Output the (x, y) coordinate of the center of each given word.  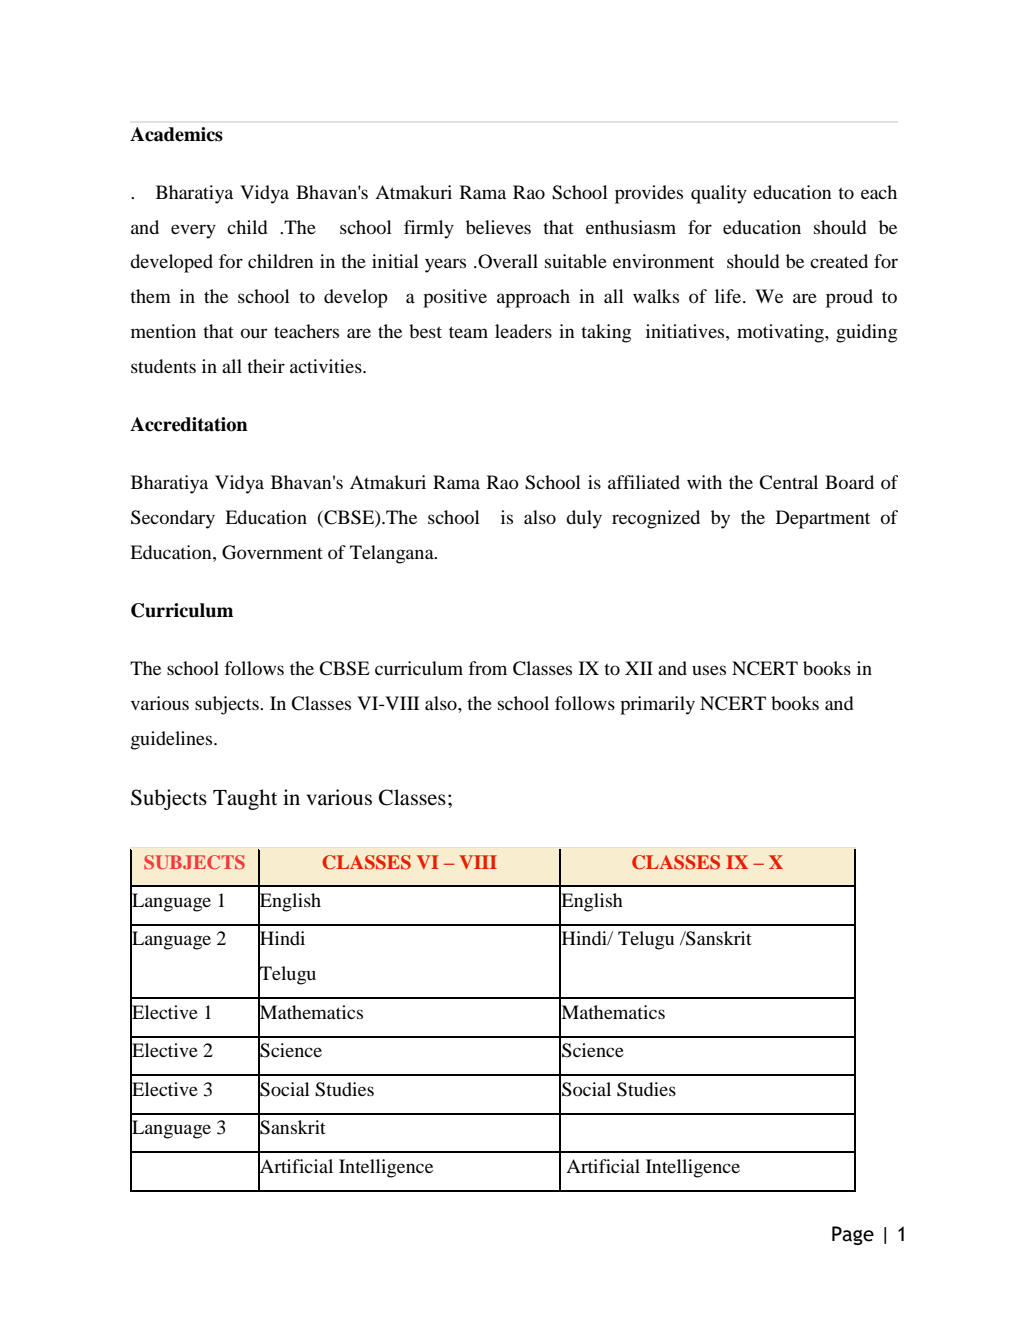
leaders (523, 331)
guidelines (173, 740)
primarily (657, 705)
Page (853, 1235)
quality (719, 194)
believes (498, 227)
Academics (176, 134)
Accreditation (189, 424)
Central (788, 482)
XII (639, 668)
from (487, 668)
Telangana (393, 554)
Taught (245, 799)
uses (709, 670)
